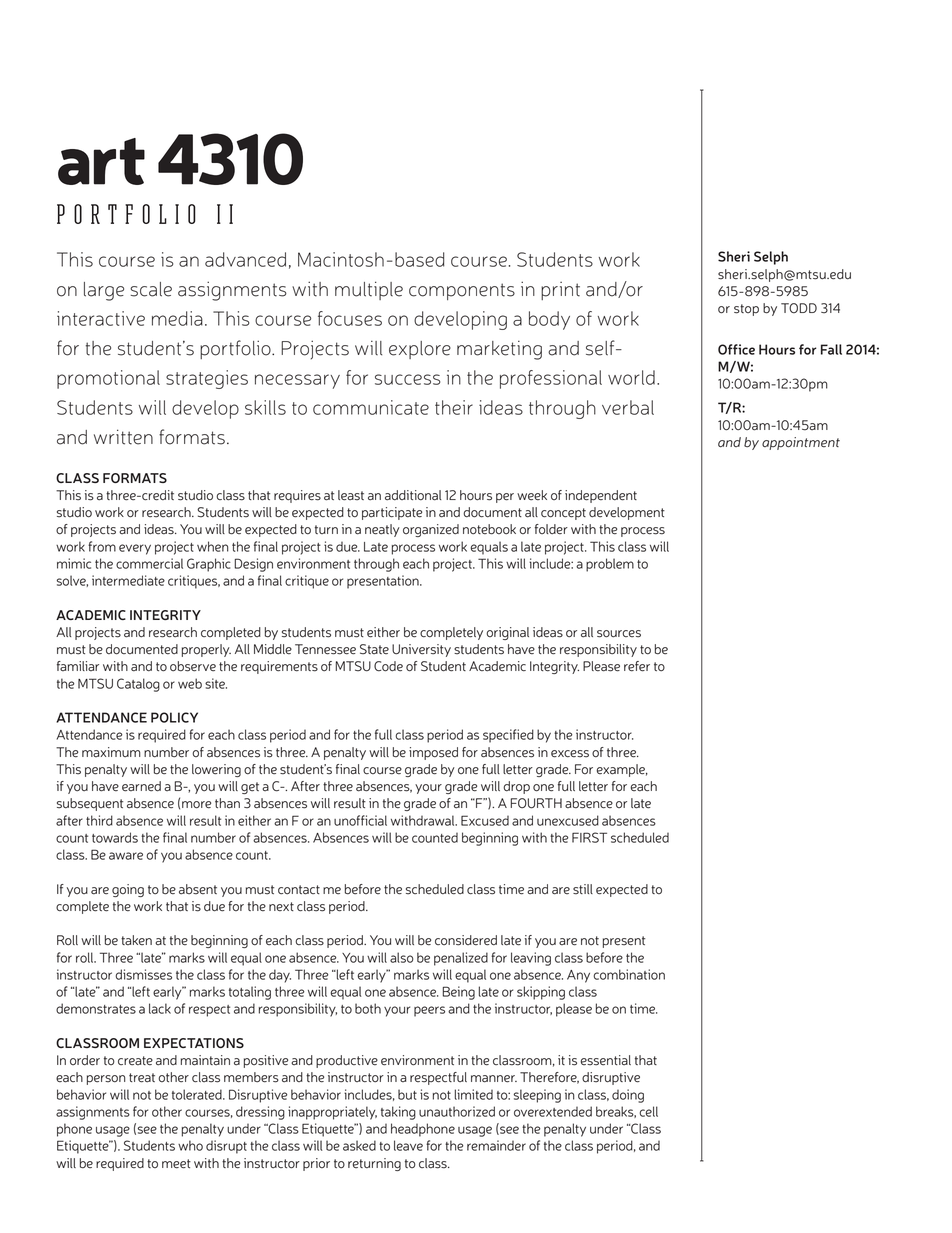 The width and height of the page is (952, 1233). Describe the element at coordinates (462, 291) in the page. I see `components` at that location.
